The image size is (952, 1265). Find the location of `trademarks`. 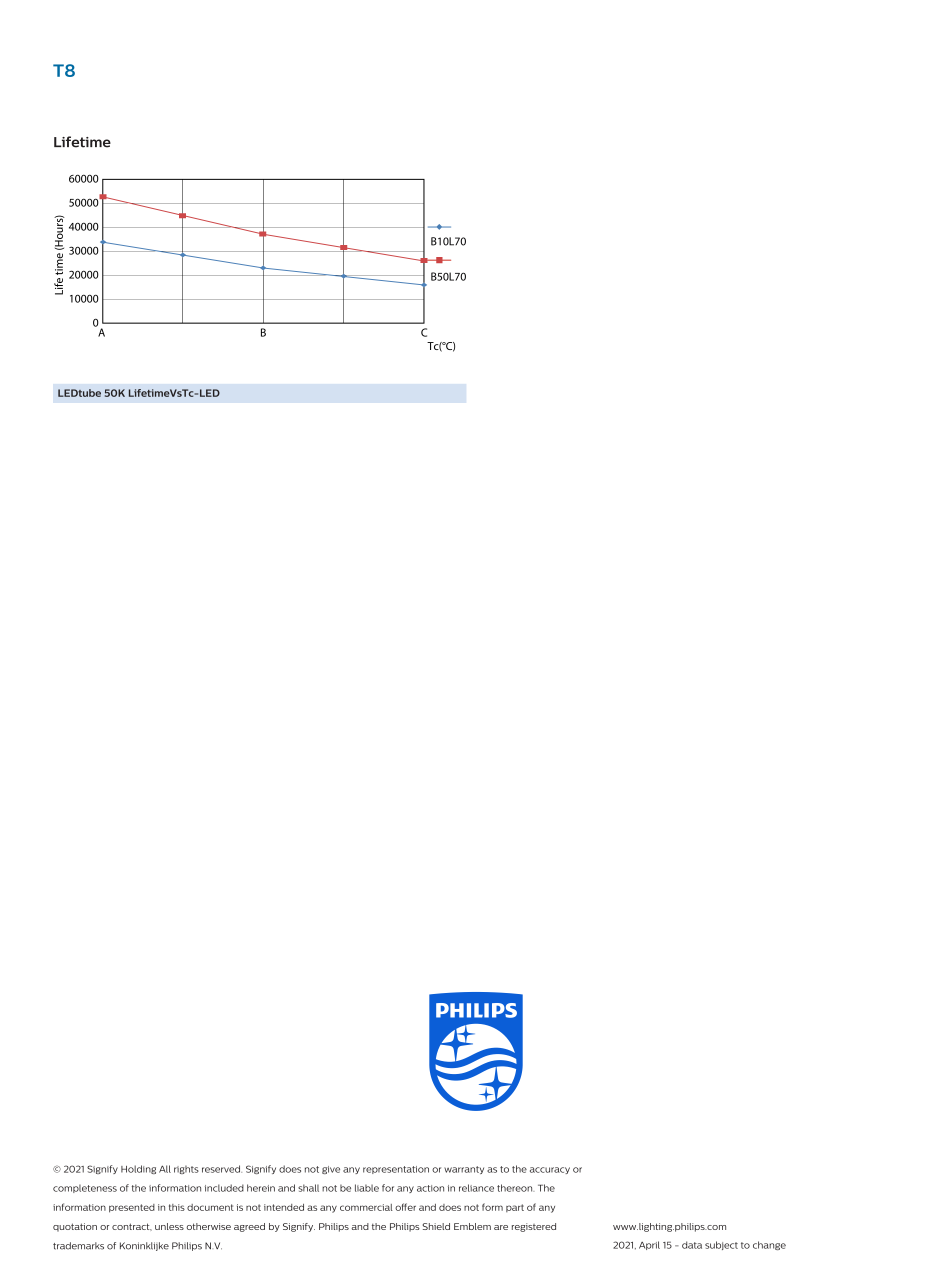

trademarks is located at coordinates (78, 1246).
